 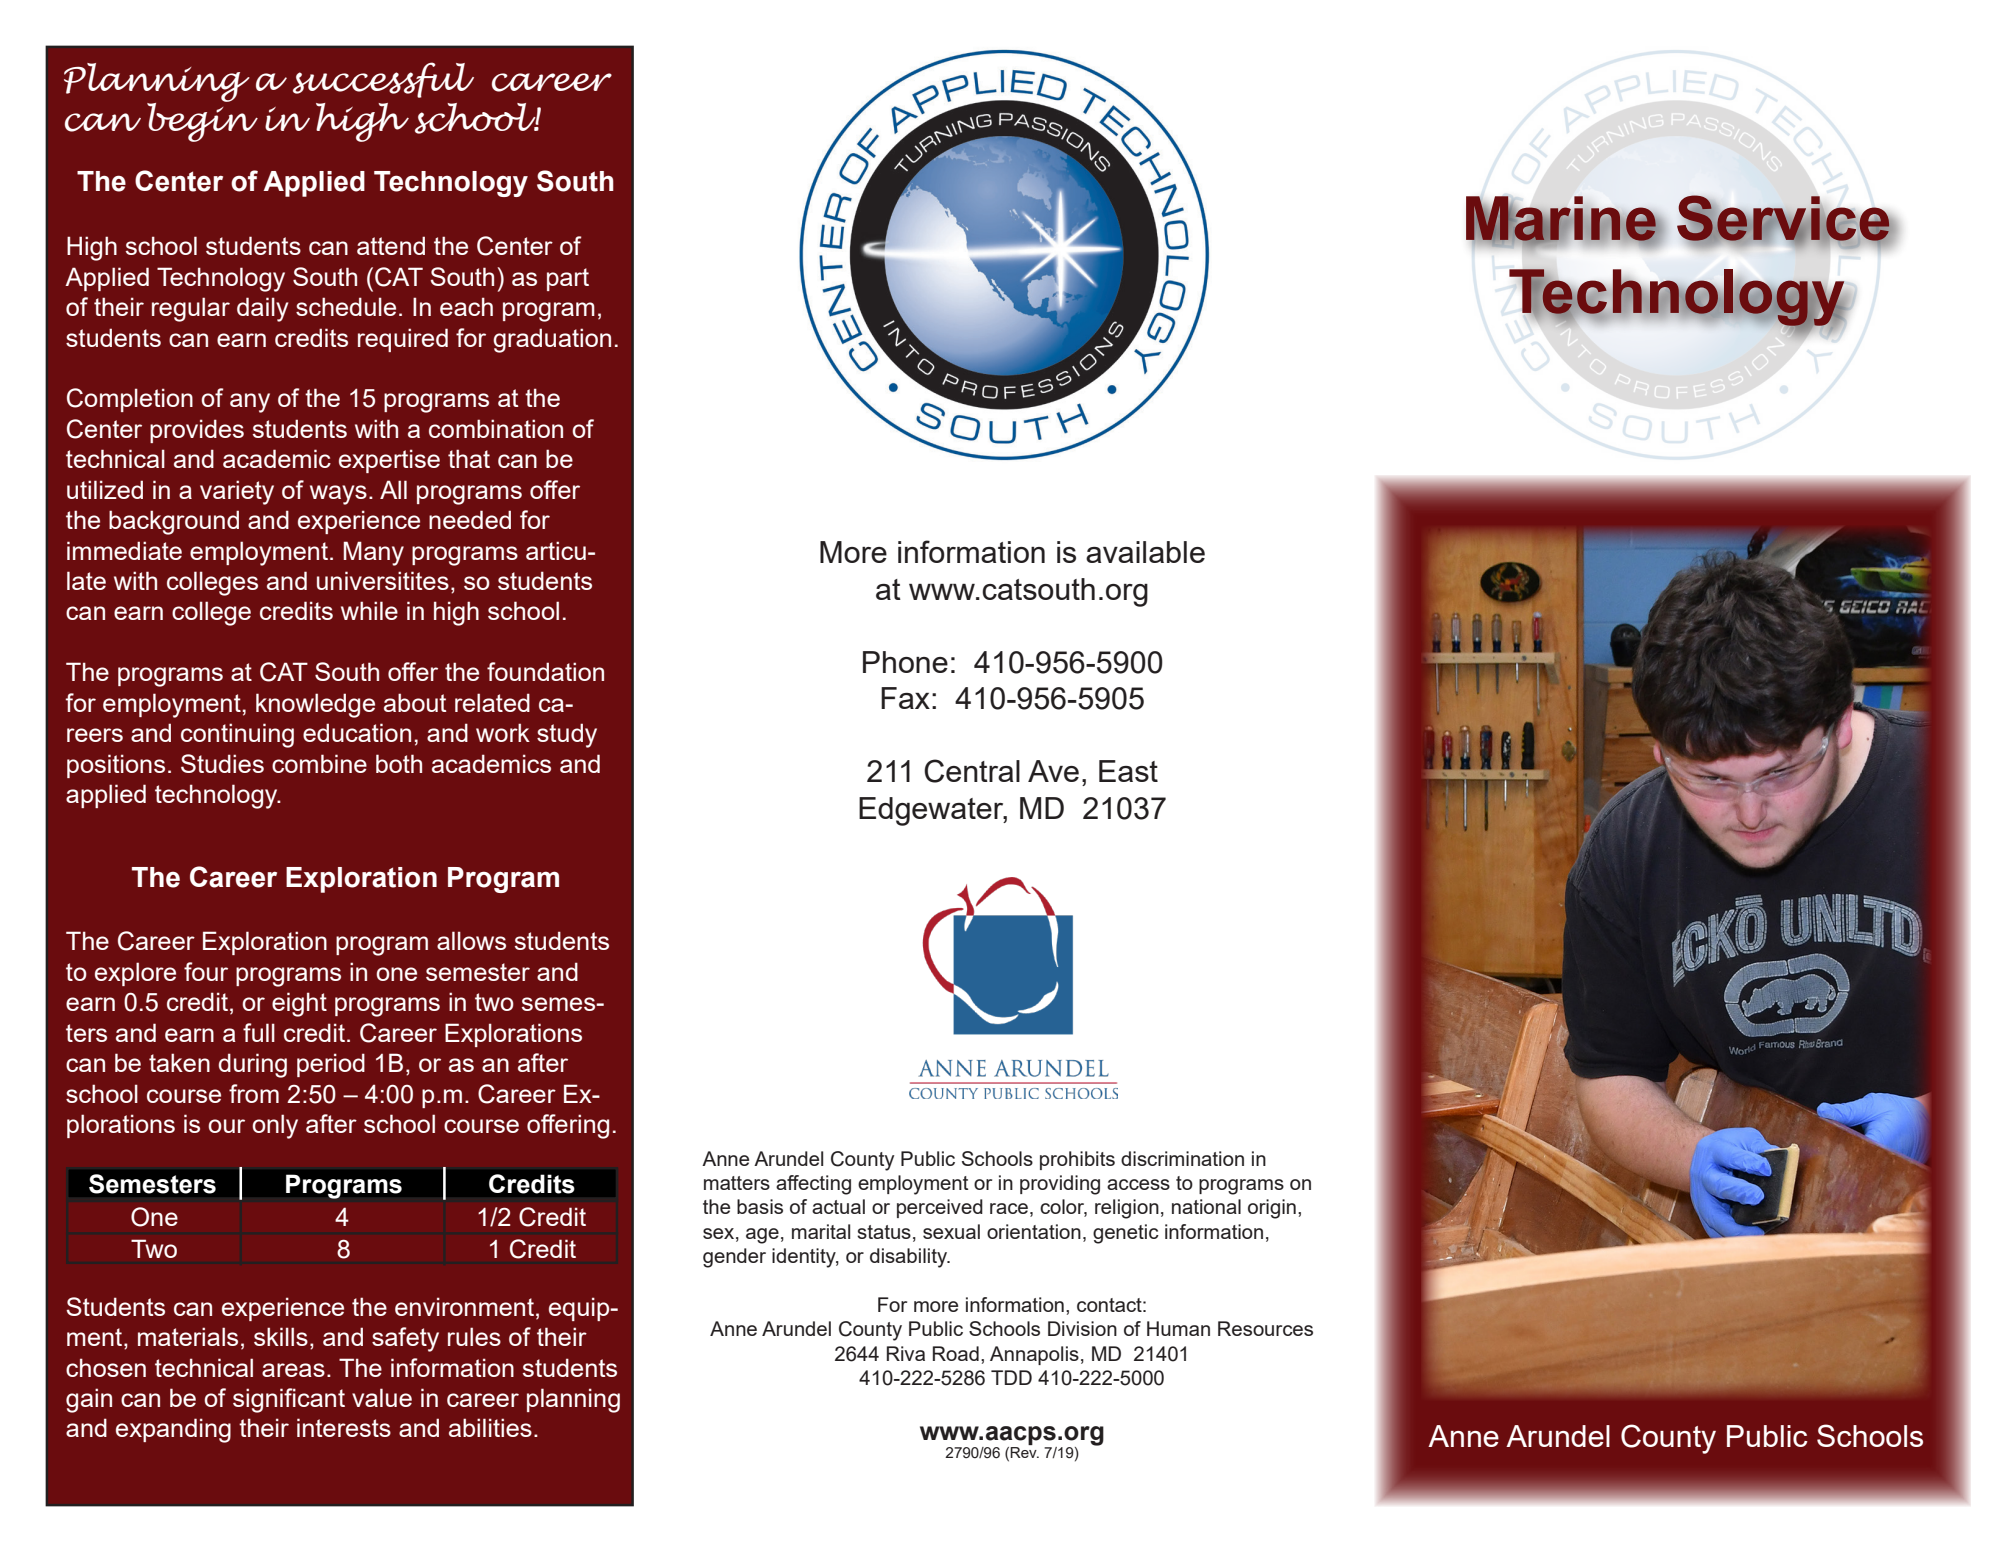 What do you see at coordinates (173, 1430) in the screenshot?
I see `expanding` at bounding box center [173, 1430].
